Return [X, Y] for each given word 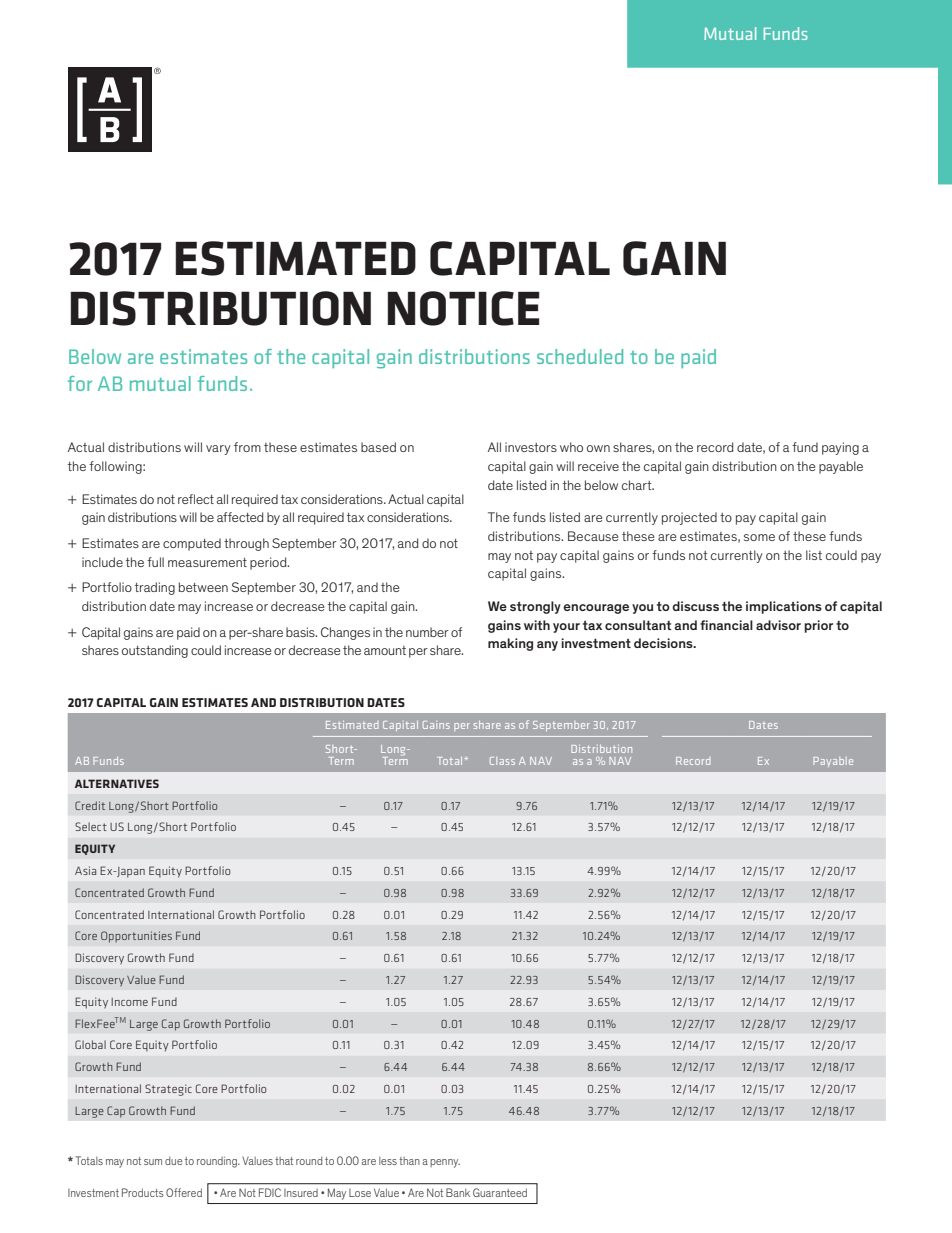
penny [445, 1163]
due [173, 1161]
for [80, 383]
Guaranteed [500, 1192]
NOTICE [463, 308]
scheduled [580, 356]
